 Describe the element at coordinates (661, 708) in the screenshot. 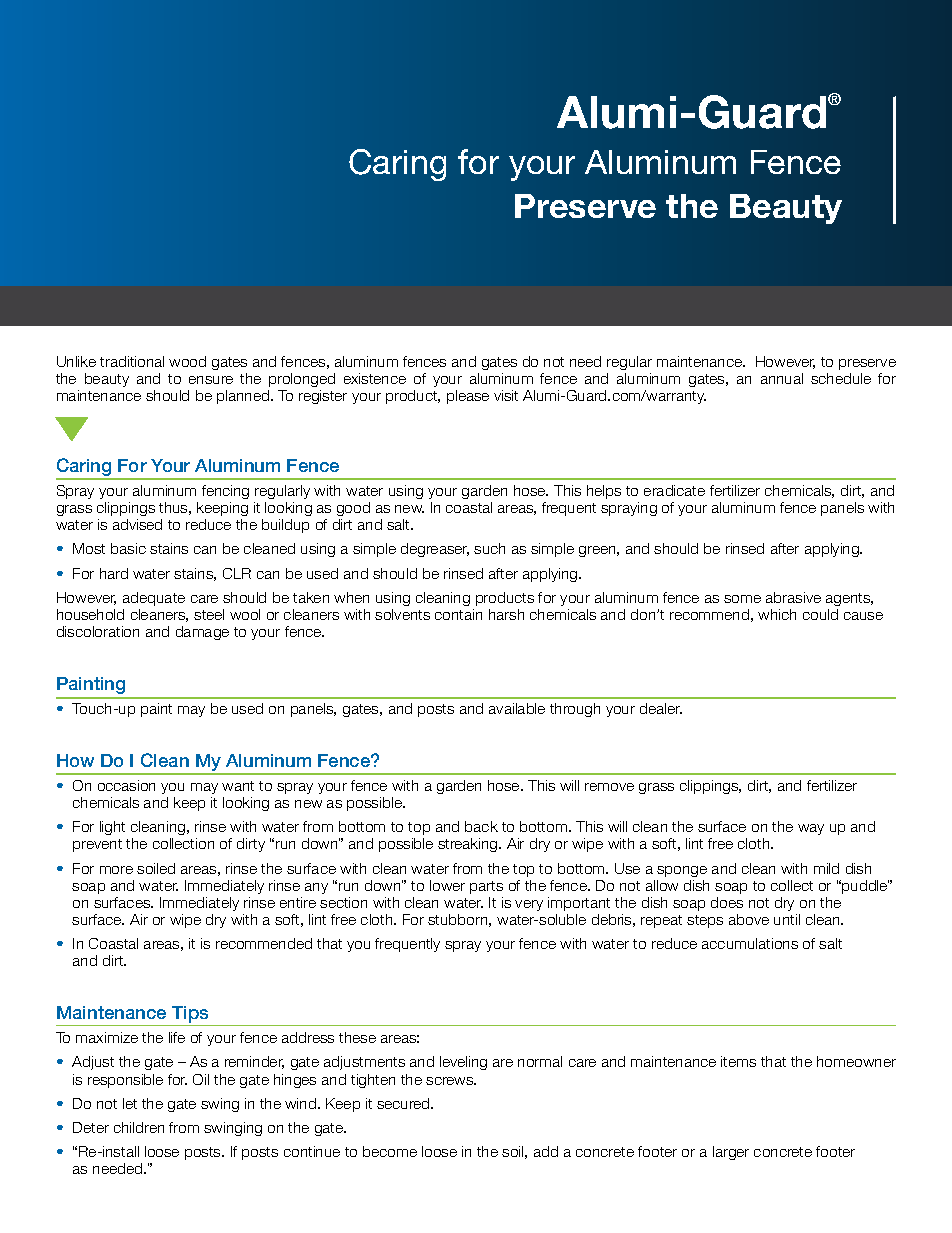

I see `dealer` at that location.
